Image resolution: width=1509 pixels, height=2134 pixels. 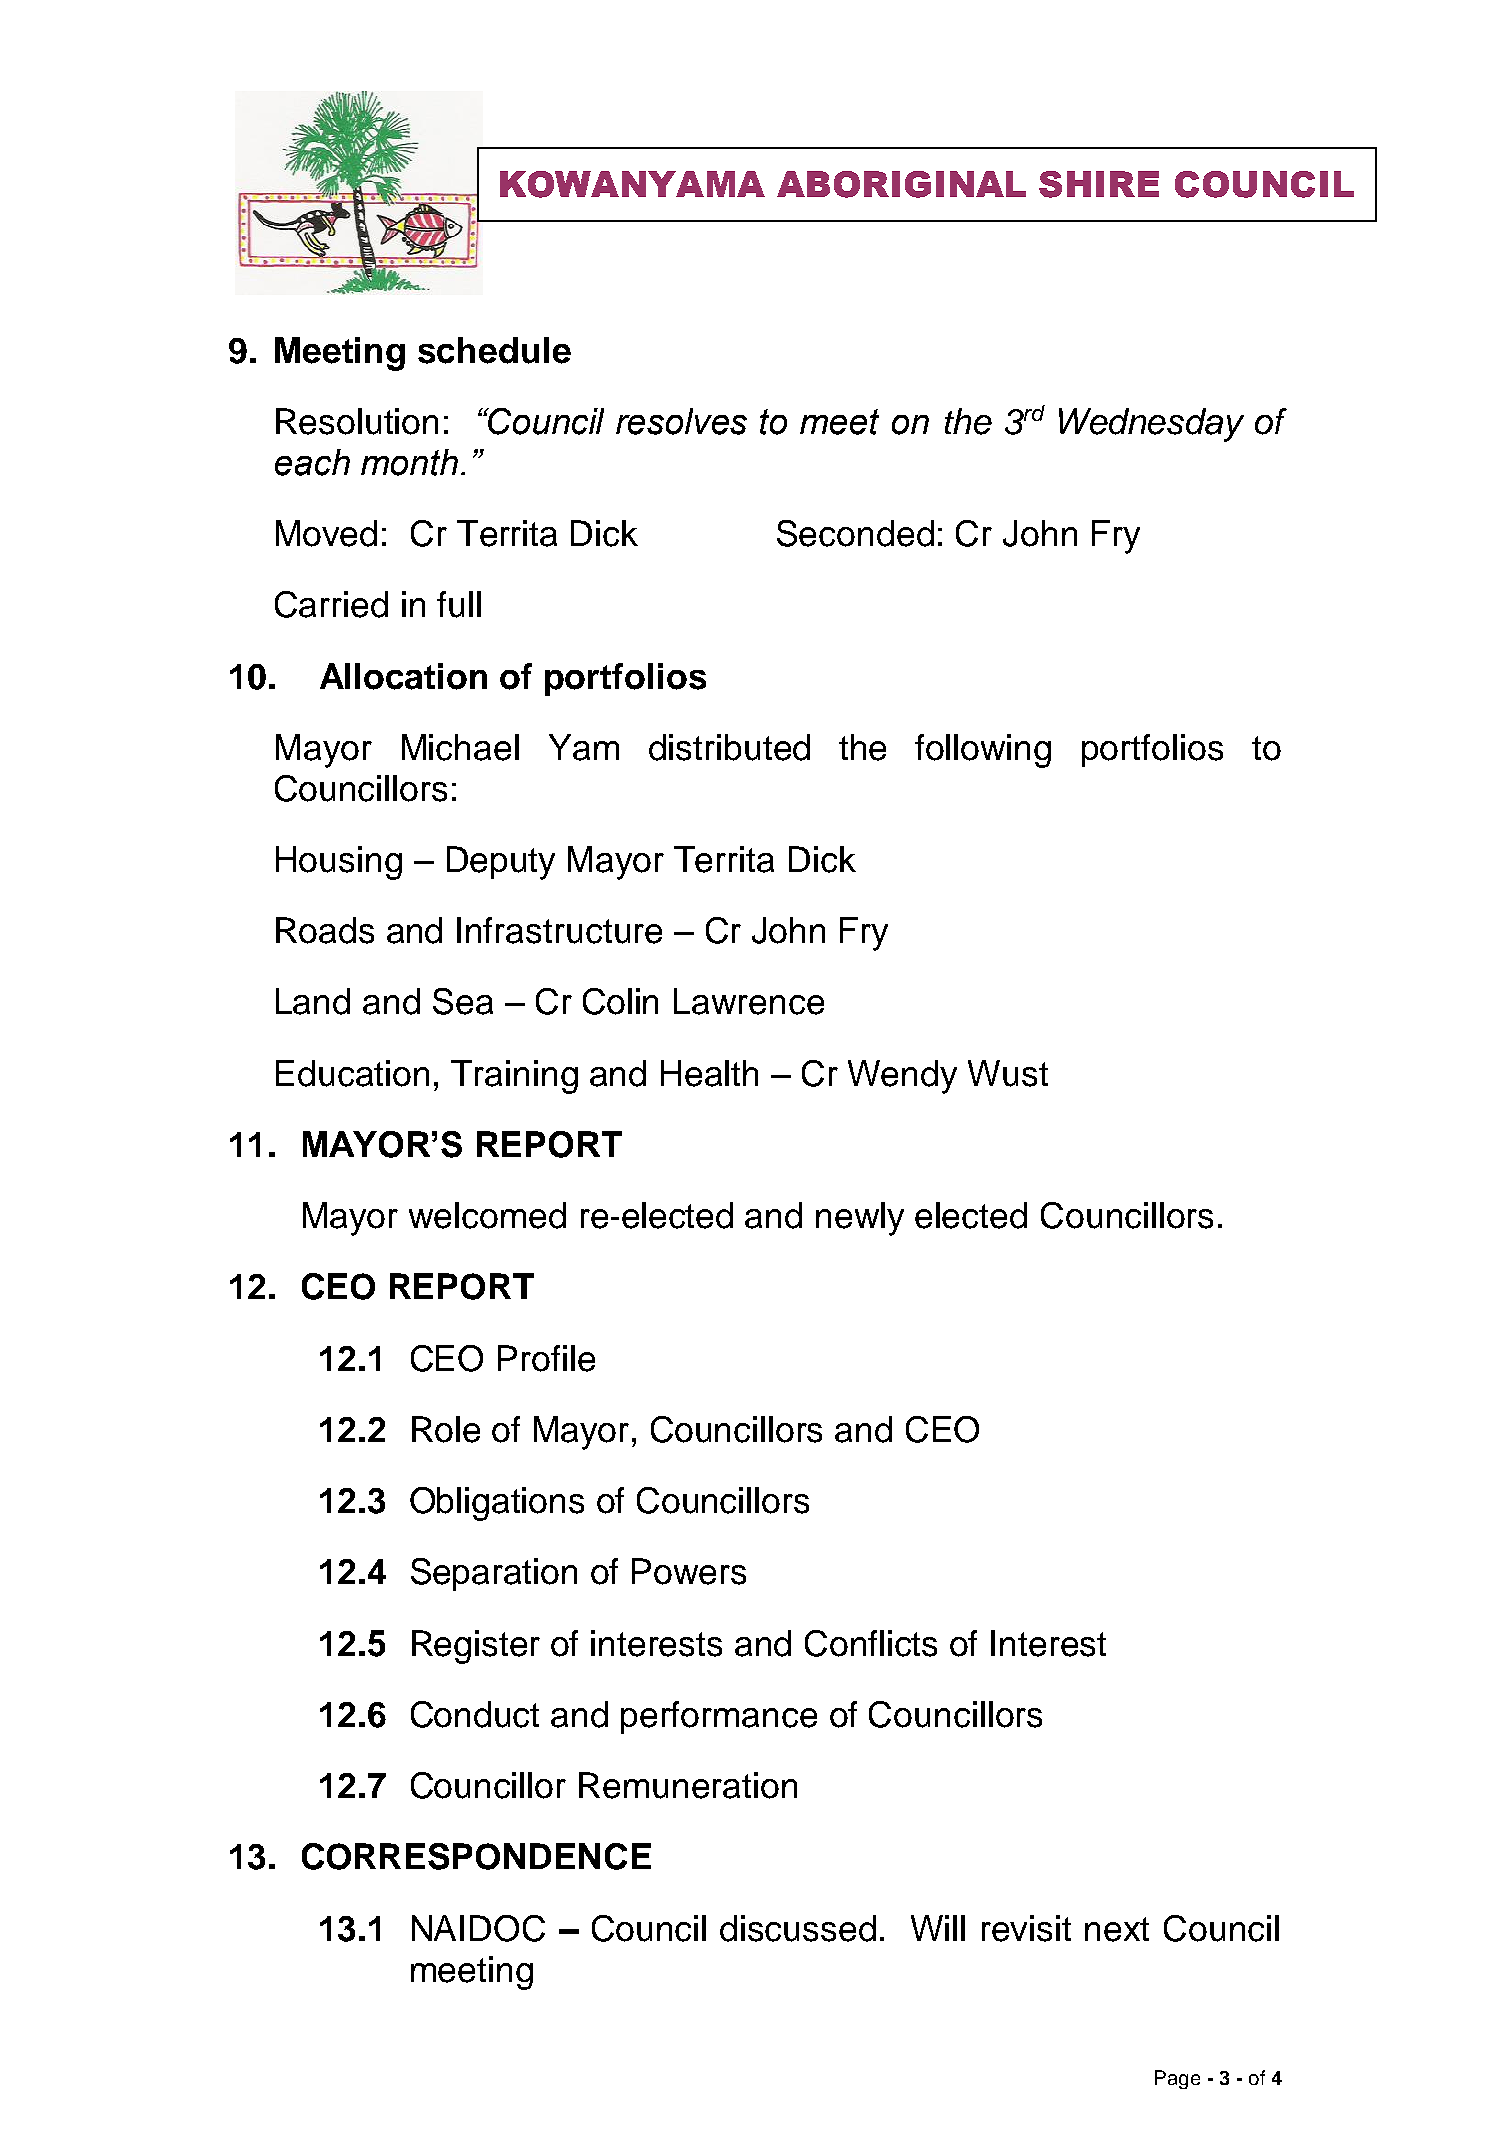 I want to click on schedule, so click(x=494, y=350).
